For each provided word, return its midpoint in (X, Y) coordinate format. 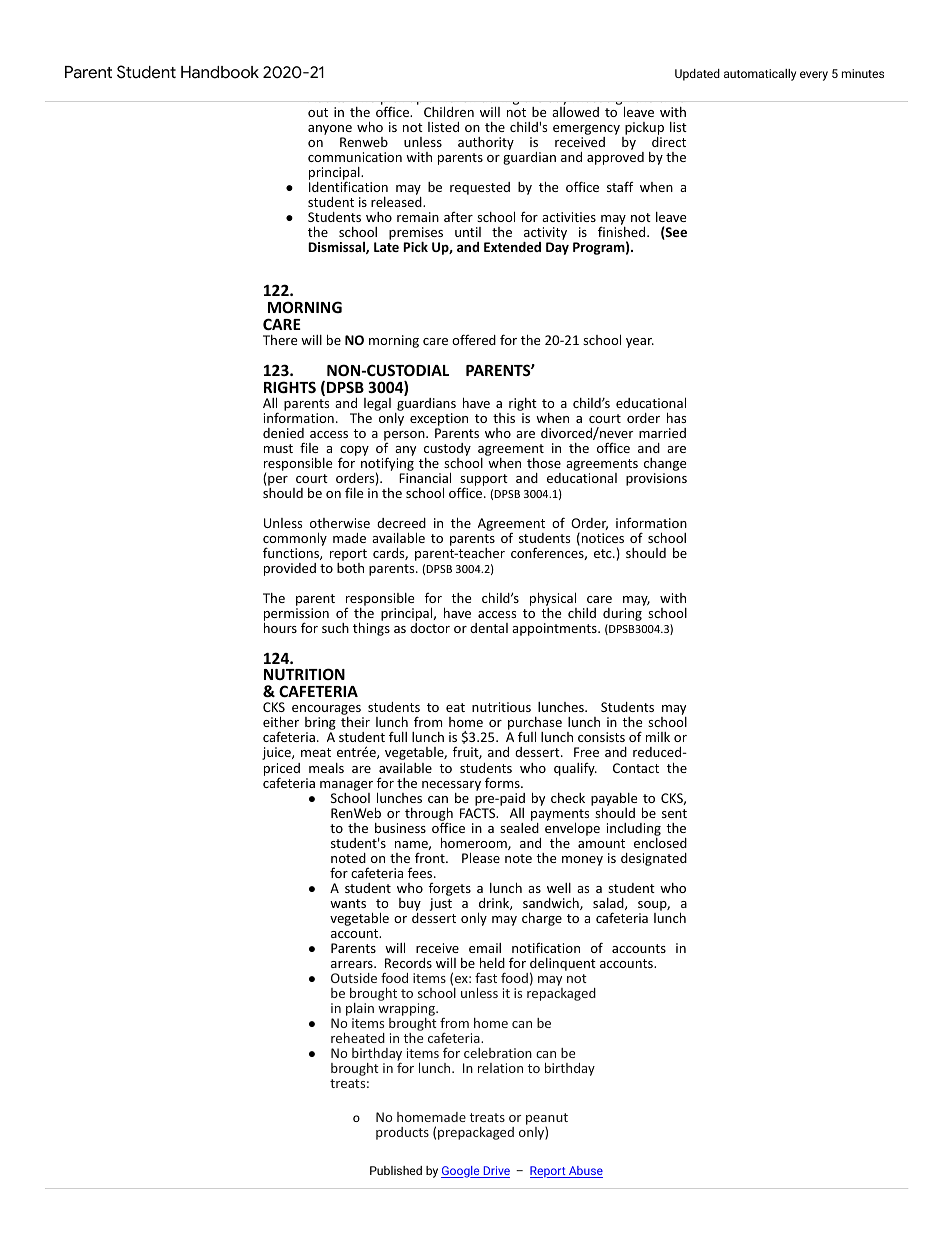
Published (396, 1170)
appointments (555, 629)
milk (658, 737)
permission (296, 615)
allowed (575, 112)
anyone (330, 131)
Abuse (585, 1172)
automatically (760, 75)
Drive (495, 1172)
